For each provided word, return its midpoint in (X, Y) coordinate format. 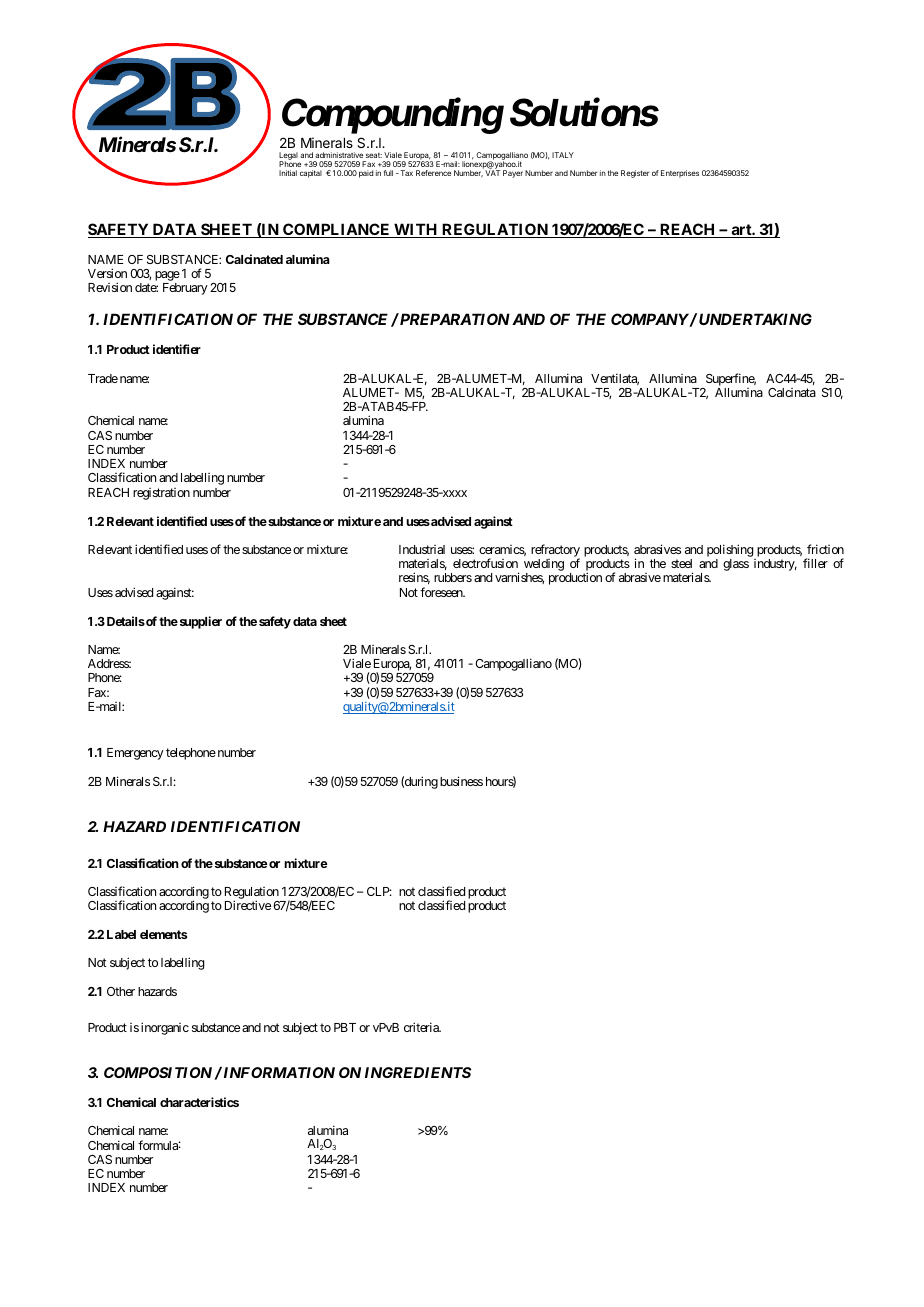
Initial (288, 173)
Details (124, 621)
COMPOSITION (158, 1072)
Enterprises (680, 174)
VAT (492, 172)
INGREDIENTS (418, 1072)
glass (736, 565)
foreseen (442, 592)
